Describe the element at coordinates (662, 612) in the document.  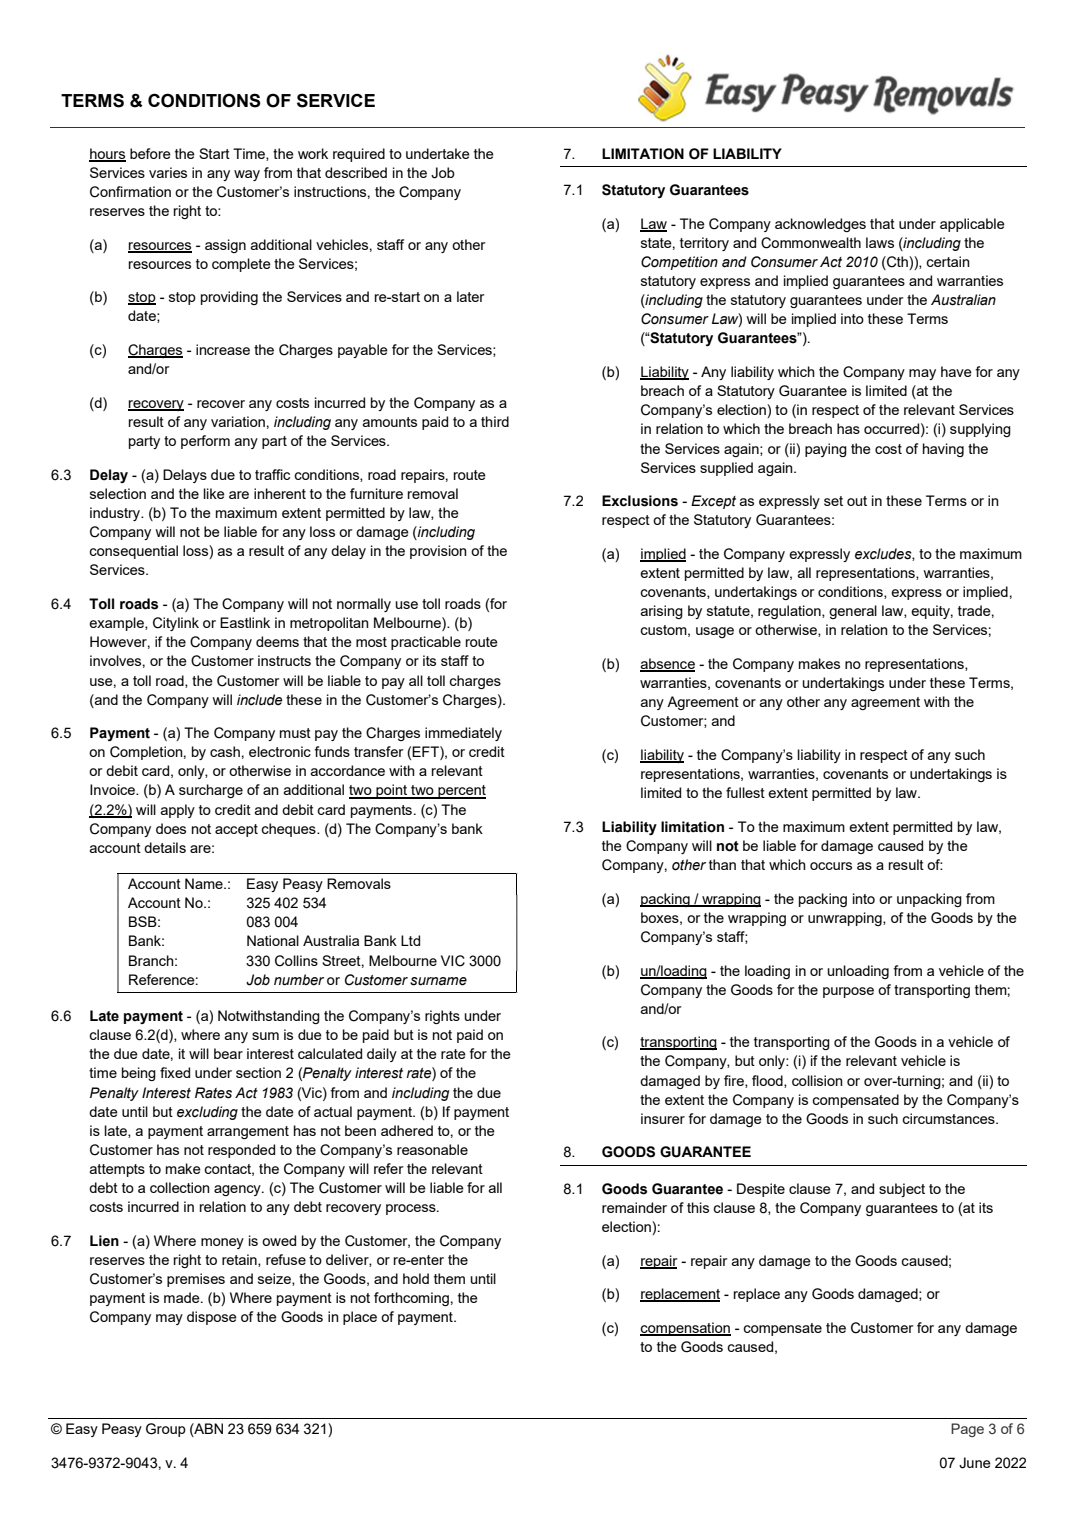
I see `arising` at that location.
